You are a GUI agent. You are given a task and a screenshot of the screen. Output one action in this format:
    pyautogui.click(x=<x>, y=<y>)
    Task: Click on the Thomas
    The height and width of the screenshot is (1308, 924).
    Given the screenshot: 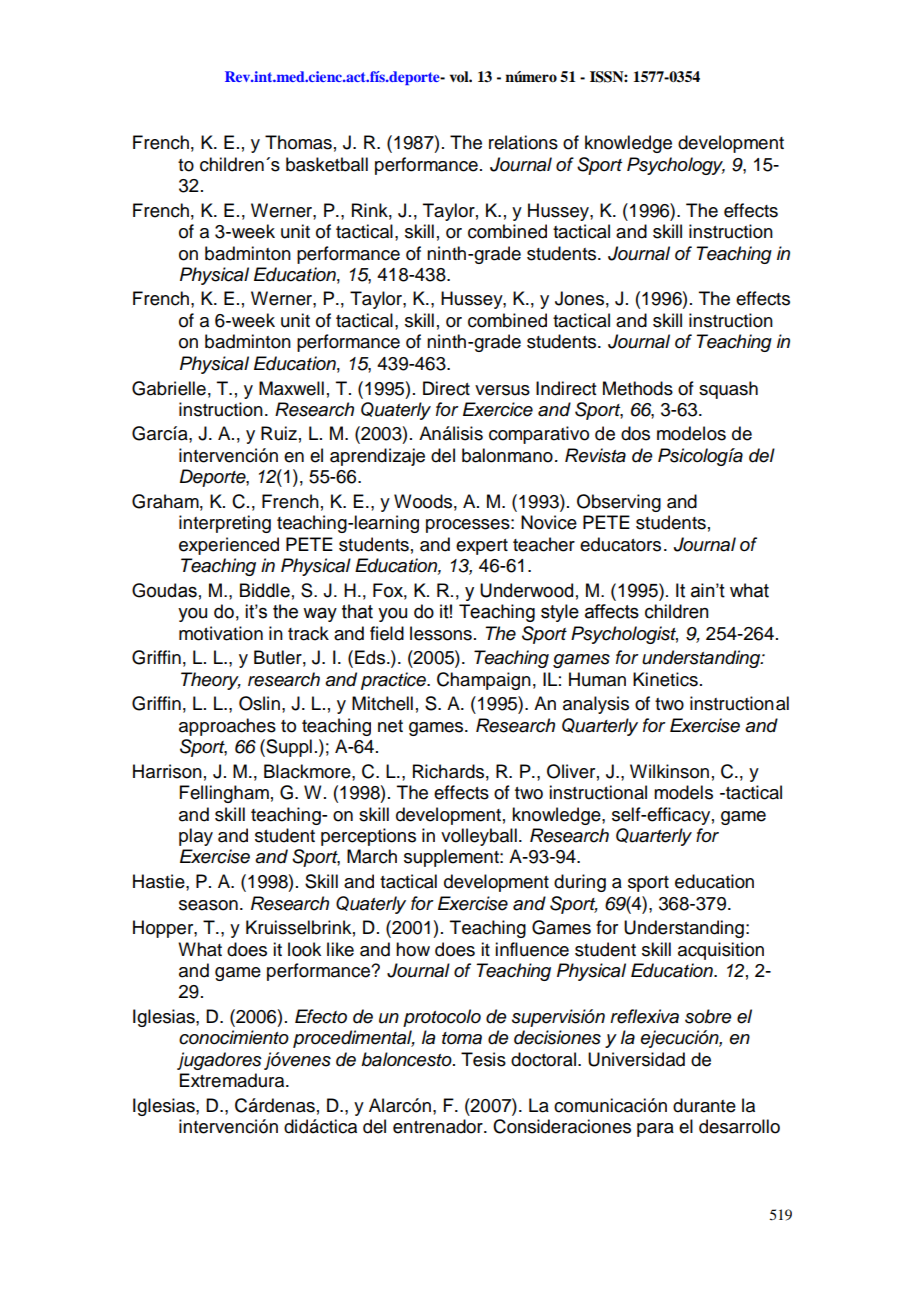 What is the action you would take?
    pyautogui.click(x=298, y=142)
